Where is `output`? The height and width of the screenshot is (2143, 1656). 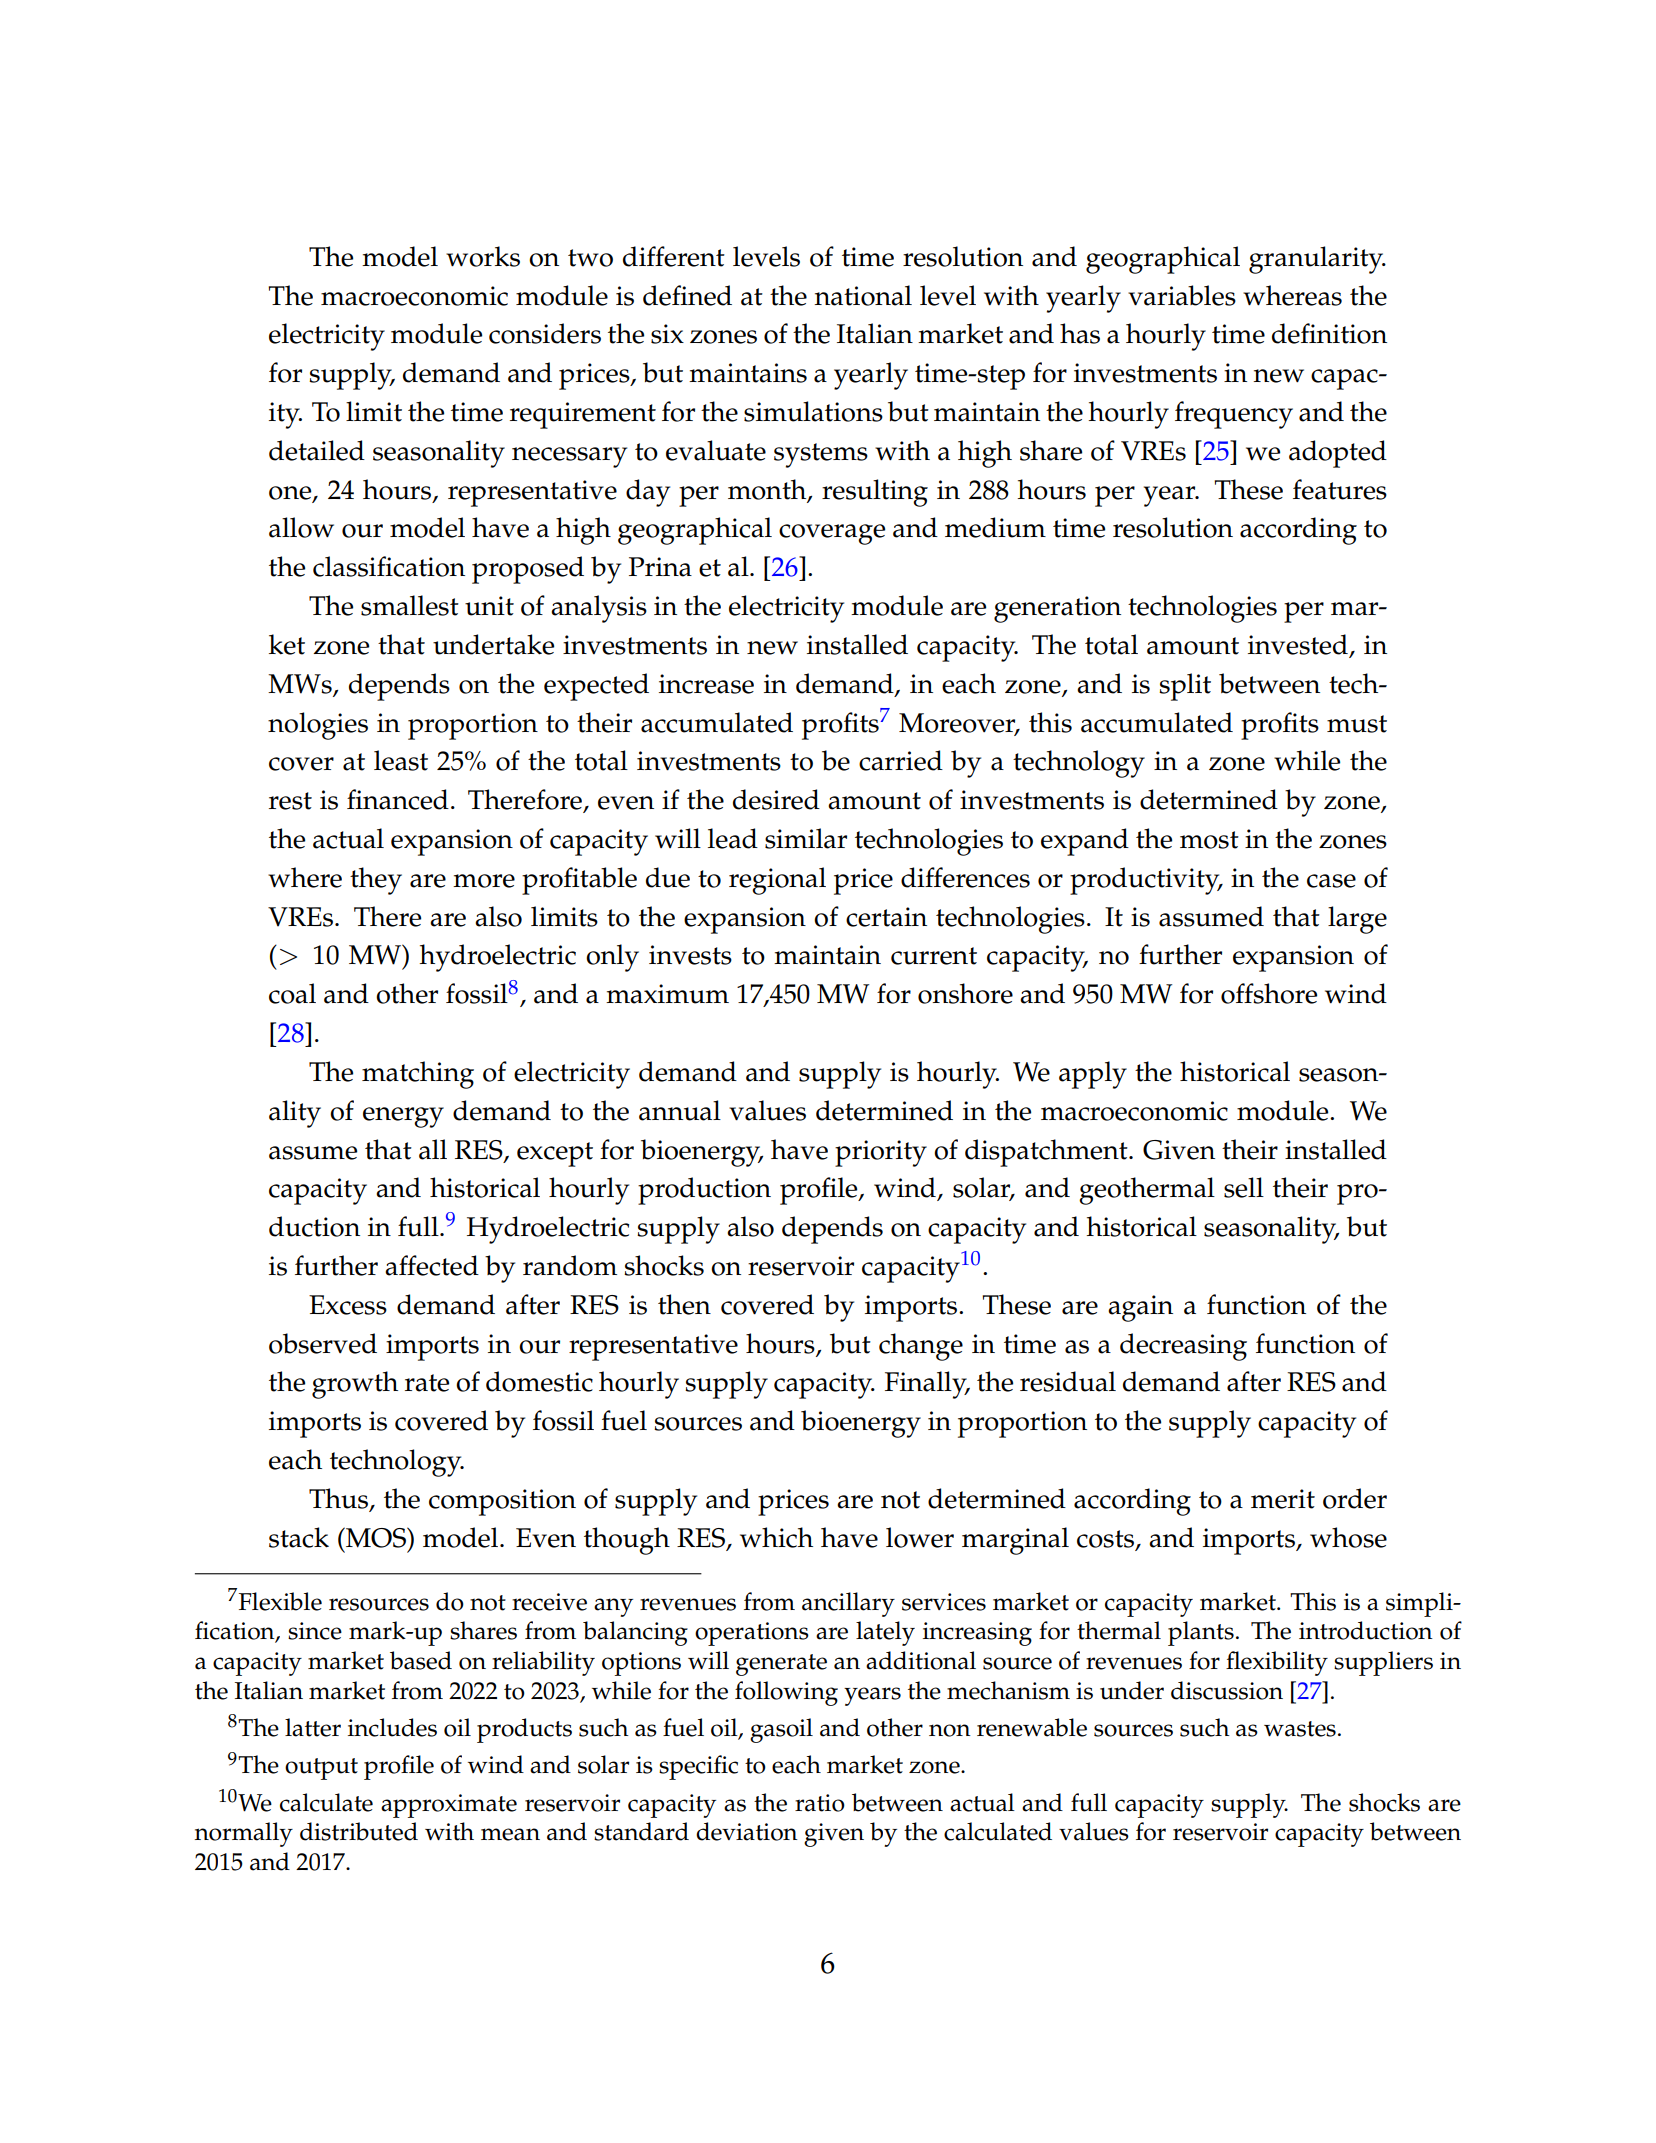 output is located at coordinates (321, 1769).
